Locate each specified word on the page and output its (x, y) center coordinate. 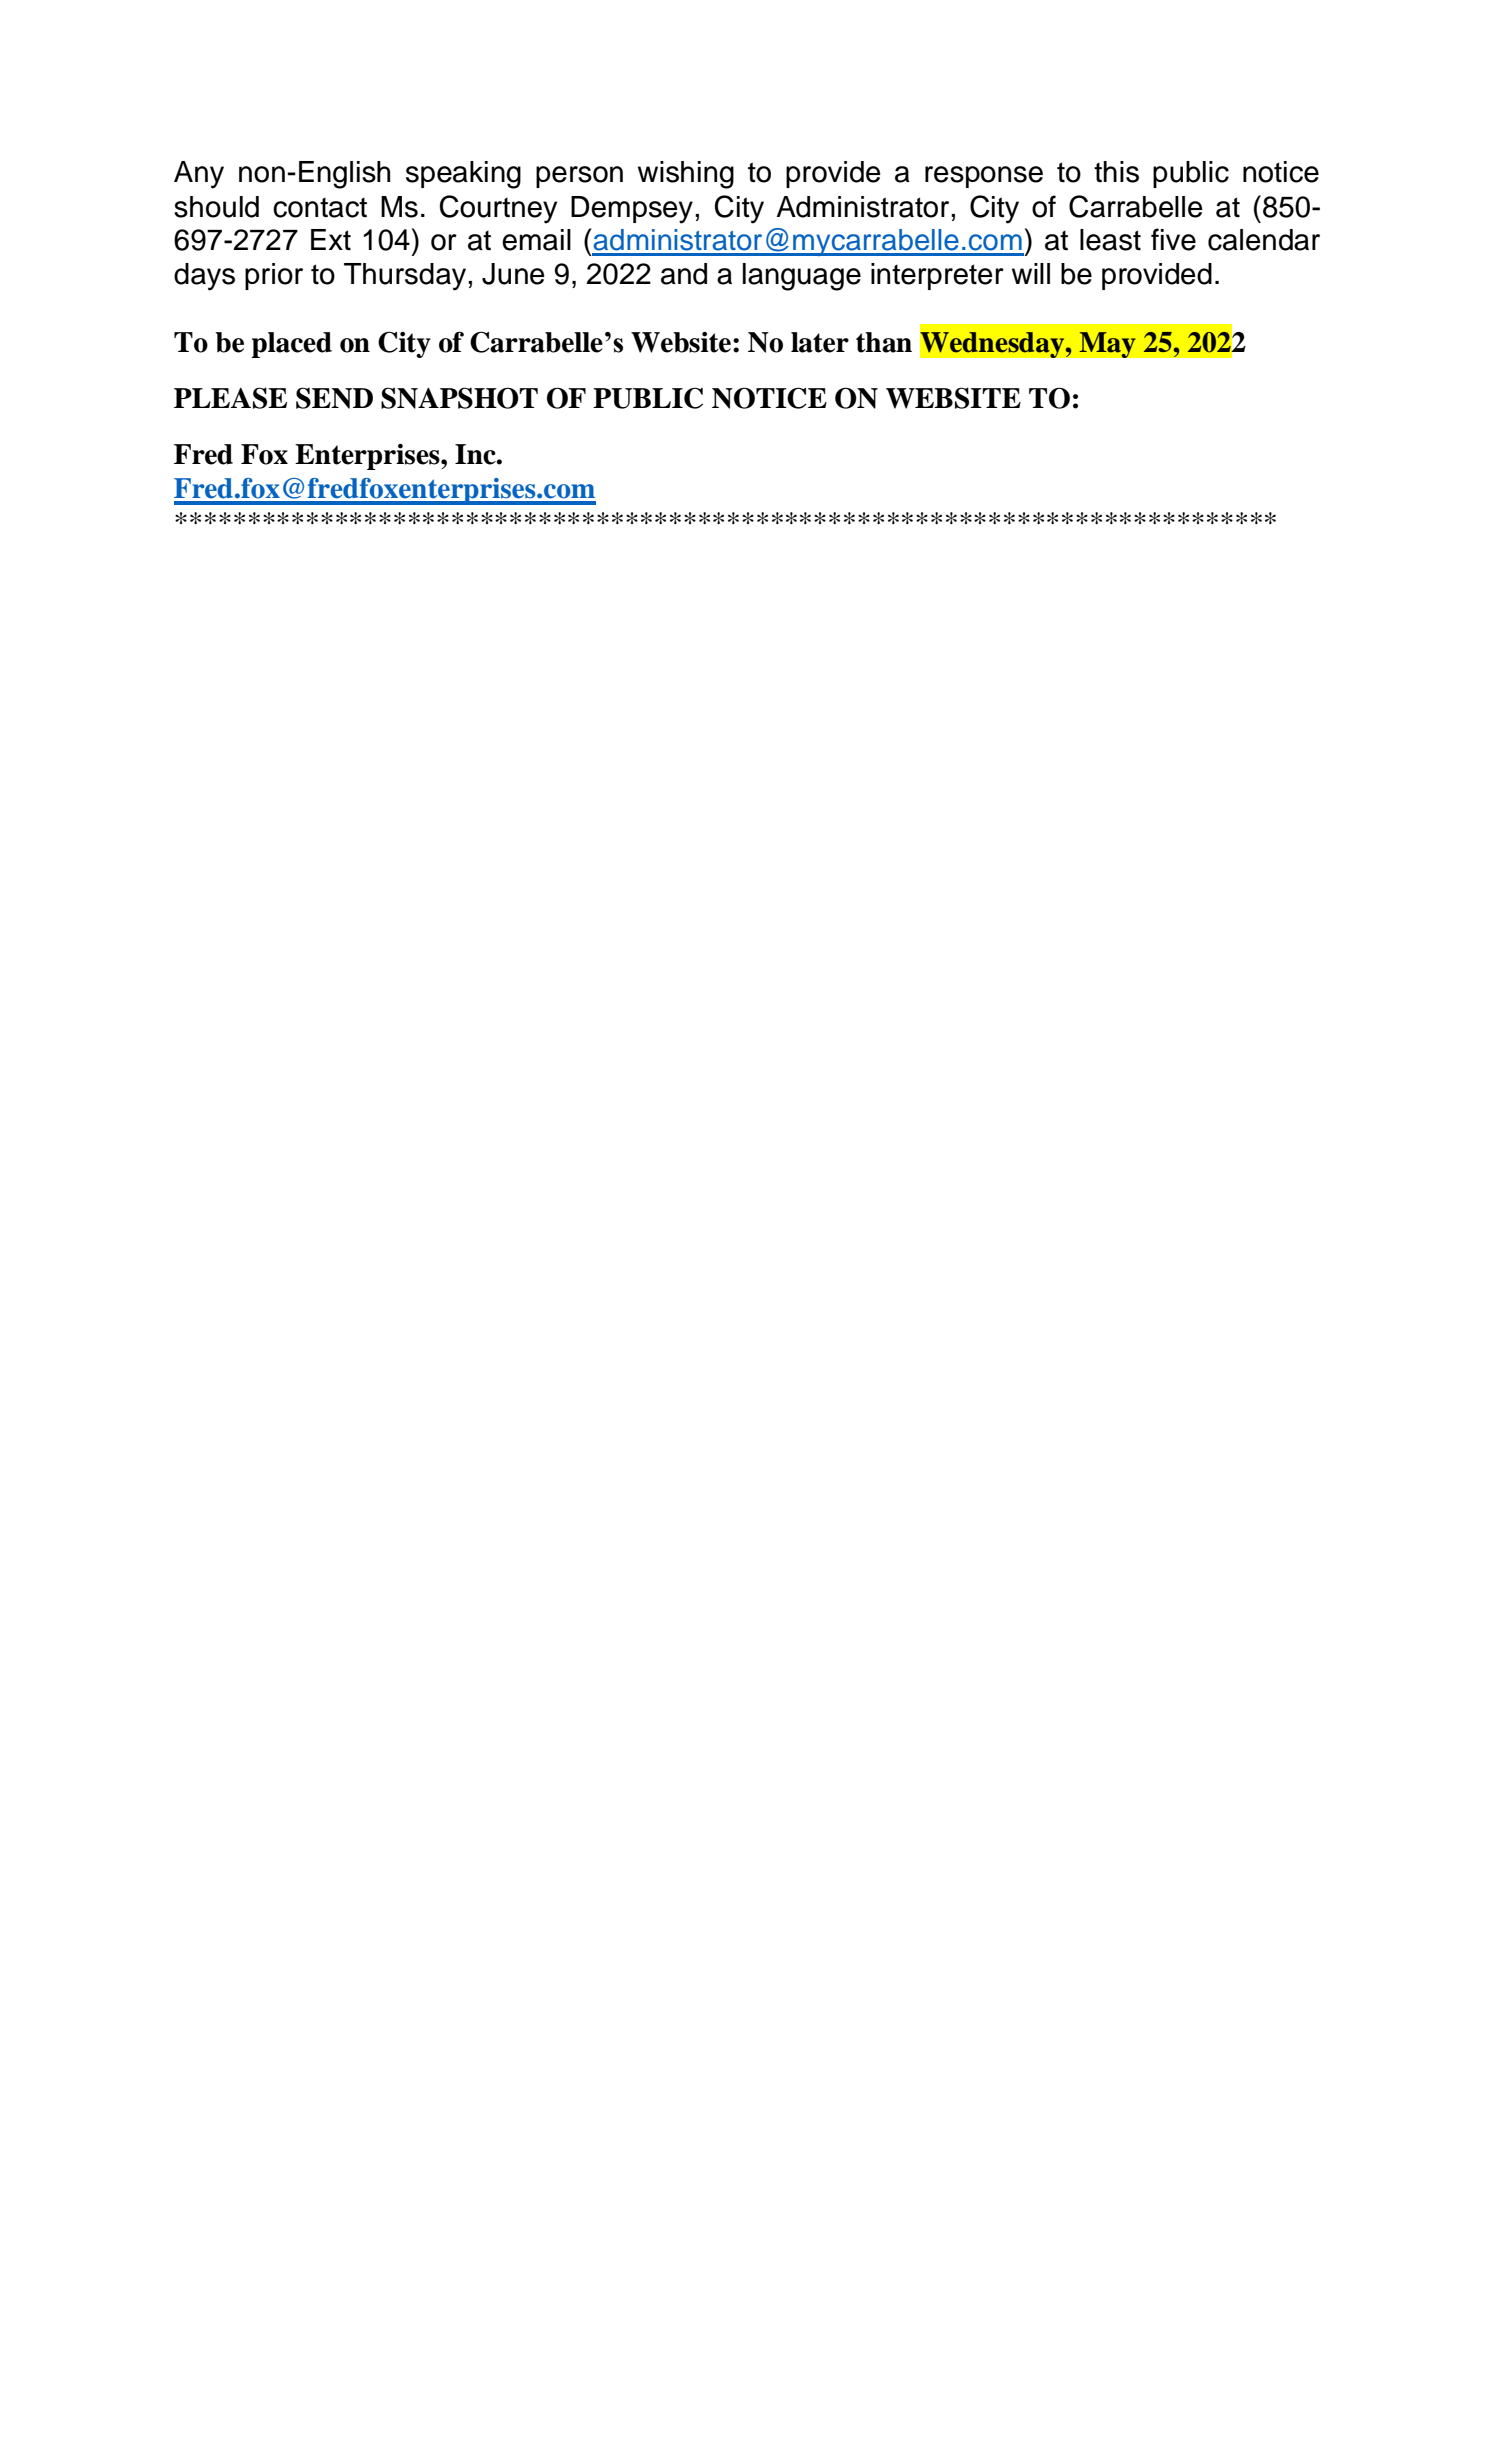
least (1110, 240)
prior (274, 276)
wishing (686, 175)
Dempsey (632, 210)
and (684, 274)
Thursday (406, 277)
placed (291, 345)
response (984, 177)
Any (199, 175)
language (802, 277)
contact (320, 208)
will (1031, 273)
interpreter (937, 276)
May (1107, 345)
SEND (334, 398)
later (820, 342)
